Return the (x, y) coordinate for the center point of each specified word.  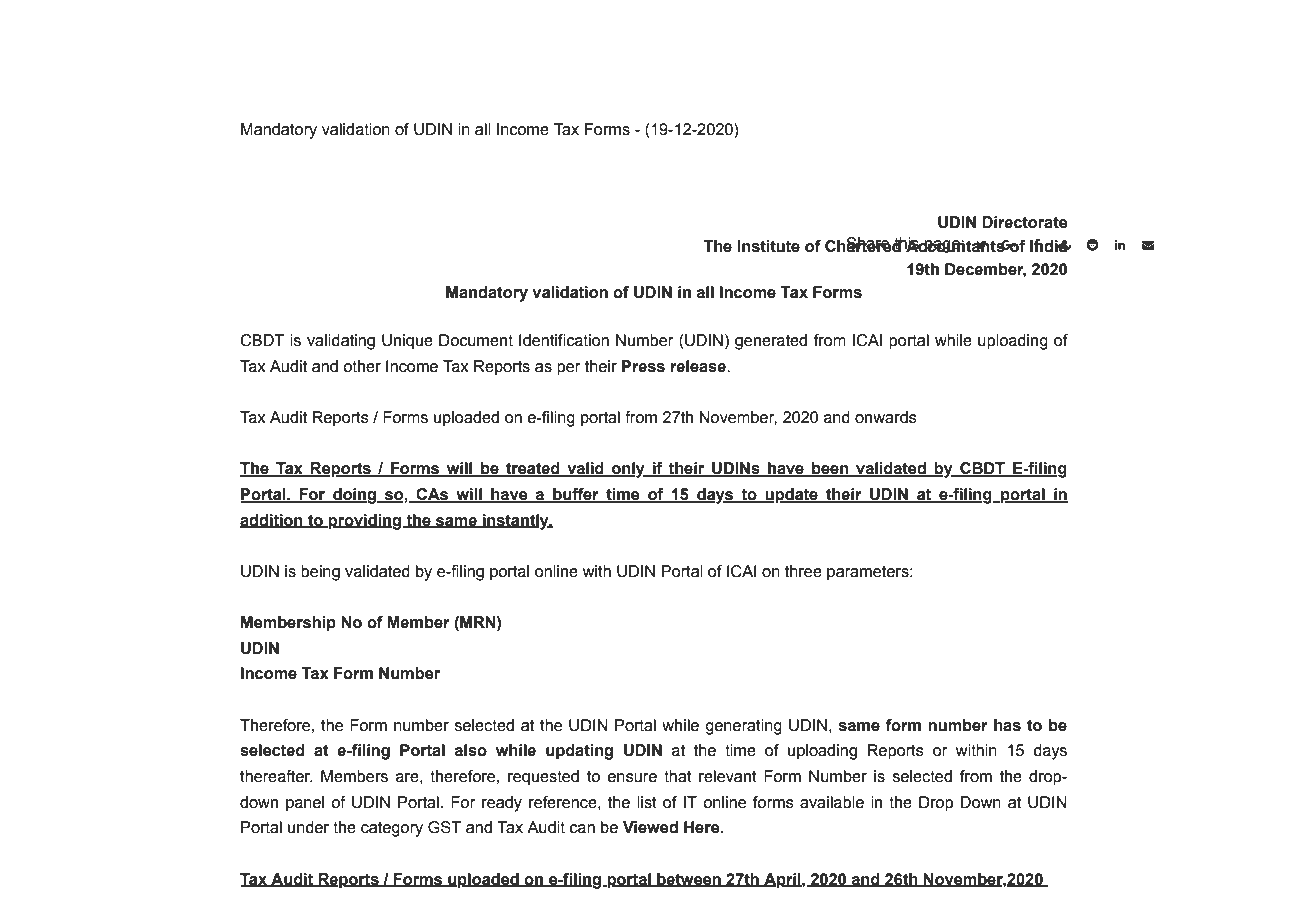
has (1007, 725)
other (362, 366)
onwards (886, 417)
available (832, 802)
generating (743, 727)
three (803, 571)
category (392, 829)
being (320, 573)
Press (643, 366)
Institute (768, 246)
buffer (576, 495)
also (470, 750)
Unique (407, 342)
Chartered (864, 245)
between (689, 880)
